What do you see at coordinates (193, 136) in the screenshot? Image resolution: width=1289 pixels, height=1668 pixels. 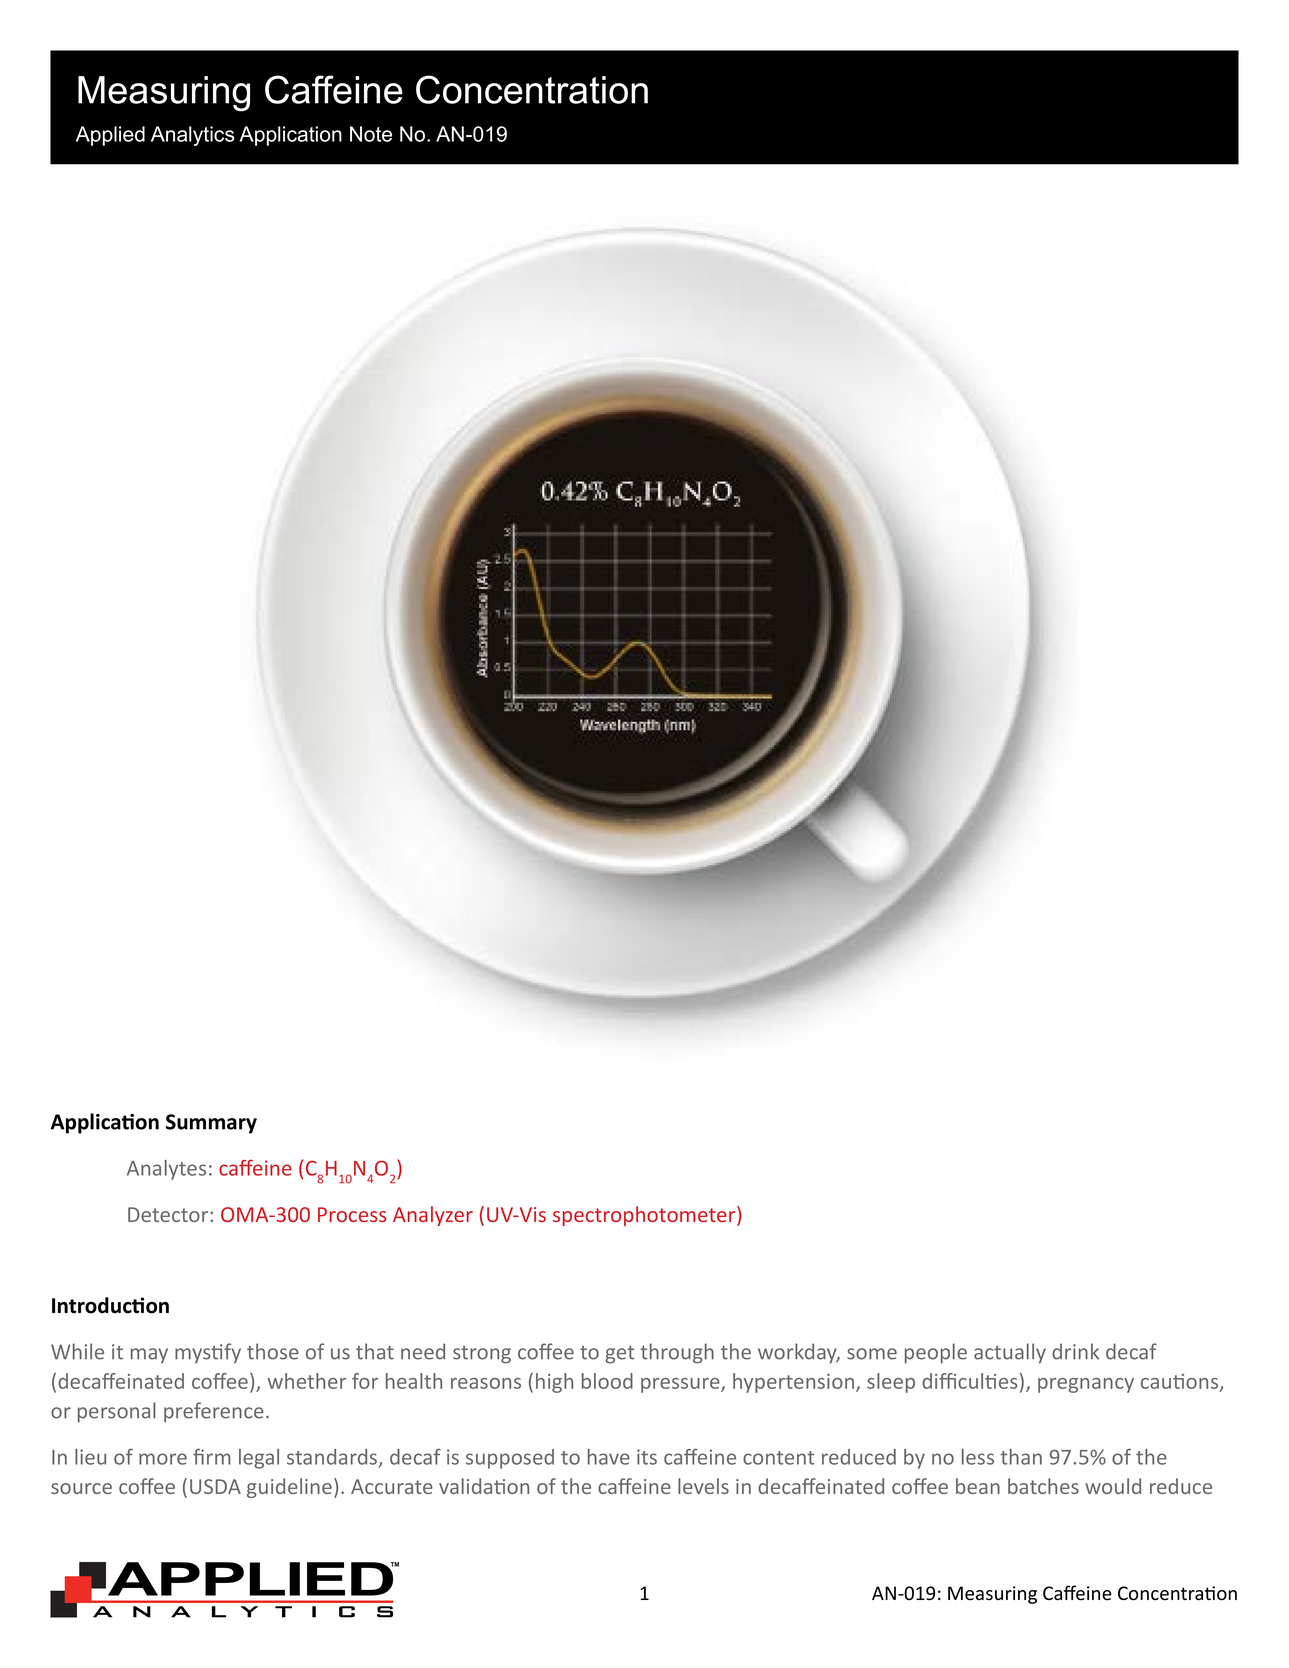 I see `Analytics` at bounding box center [193, 136].
